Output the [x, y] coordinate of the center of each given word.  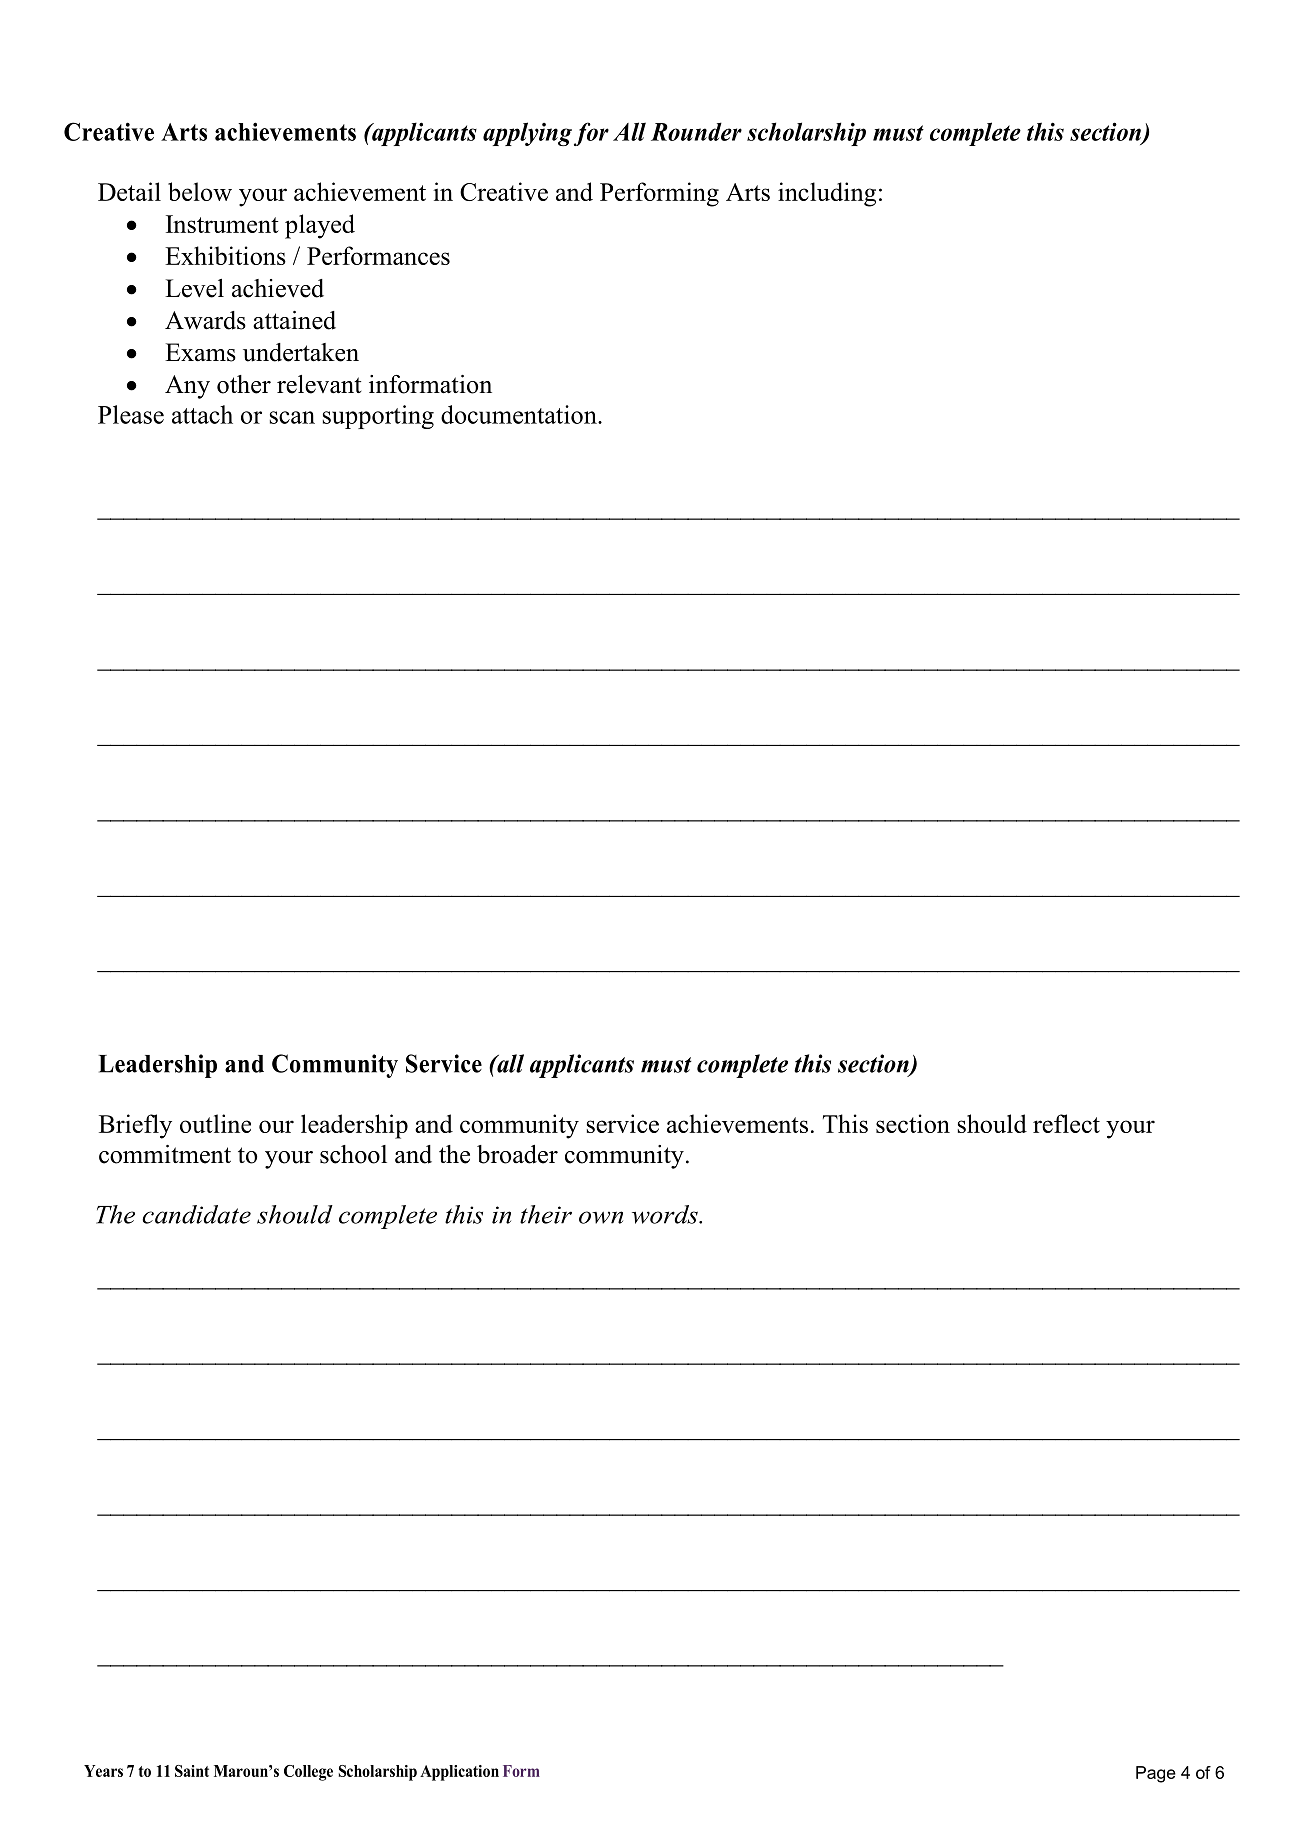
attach [202, 414]
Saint [192, 1771]
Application [459, 1773]
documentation [520, 414]
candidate [196, 1214]
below [200, 191]
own [601, 1217]
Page [1156, 1774]
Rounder [696, 131]
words [666, 1214]
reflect [1066, 1123]
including [827, 194]
